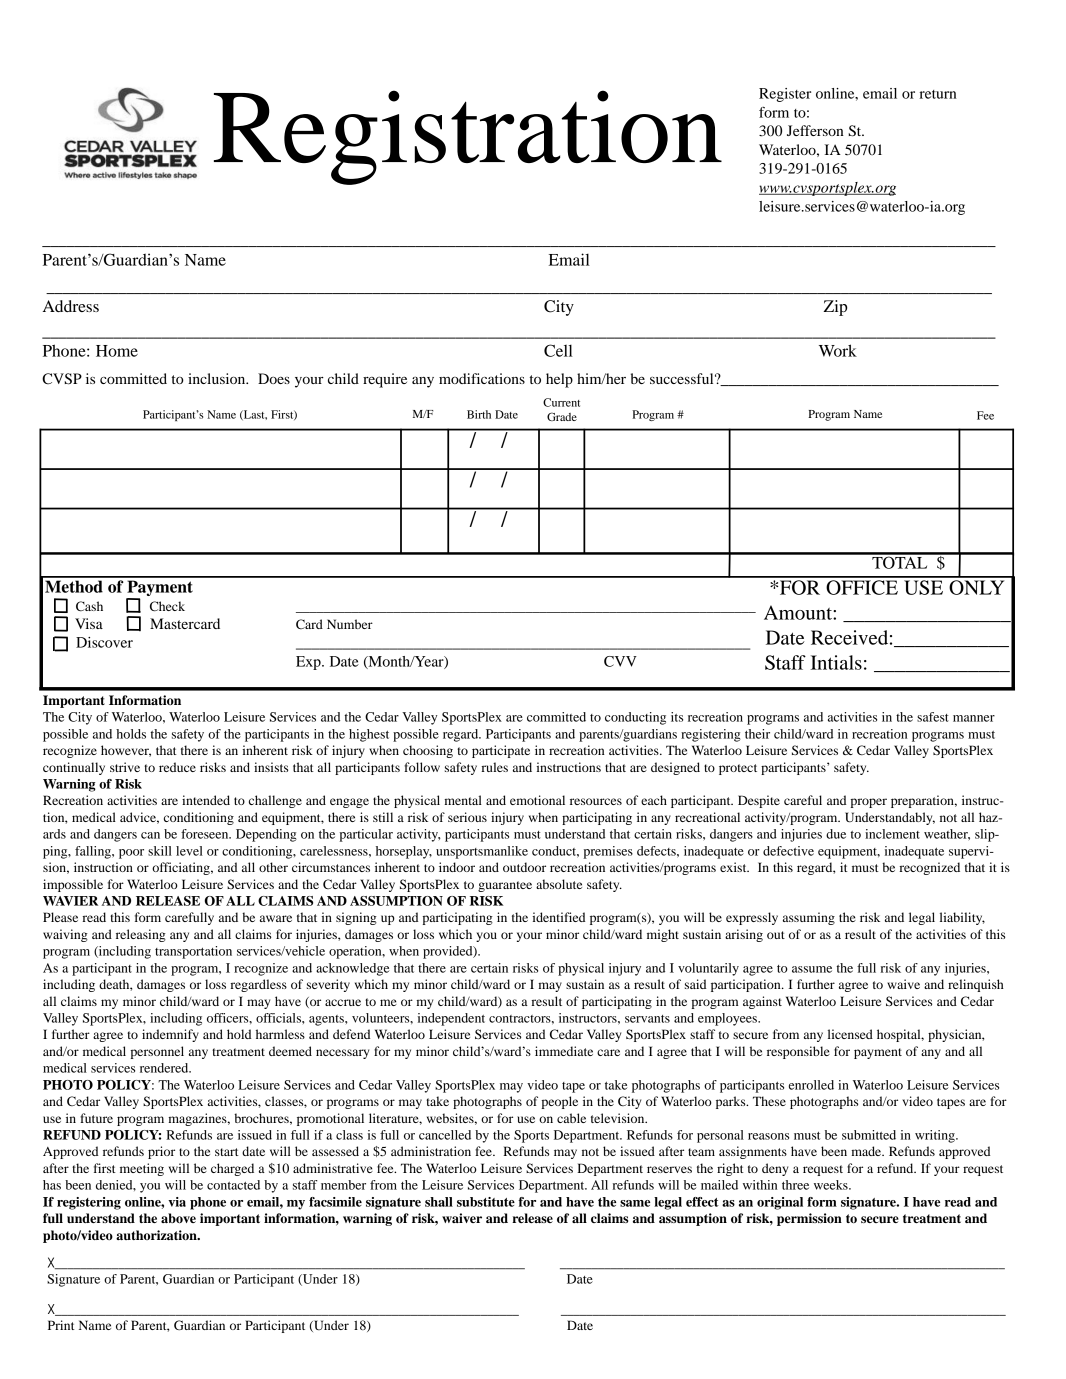 The height and width of the page is (1379, 1066). I want to click on Work, so click(838, 350).
